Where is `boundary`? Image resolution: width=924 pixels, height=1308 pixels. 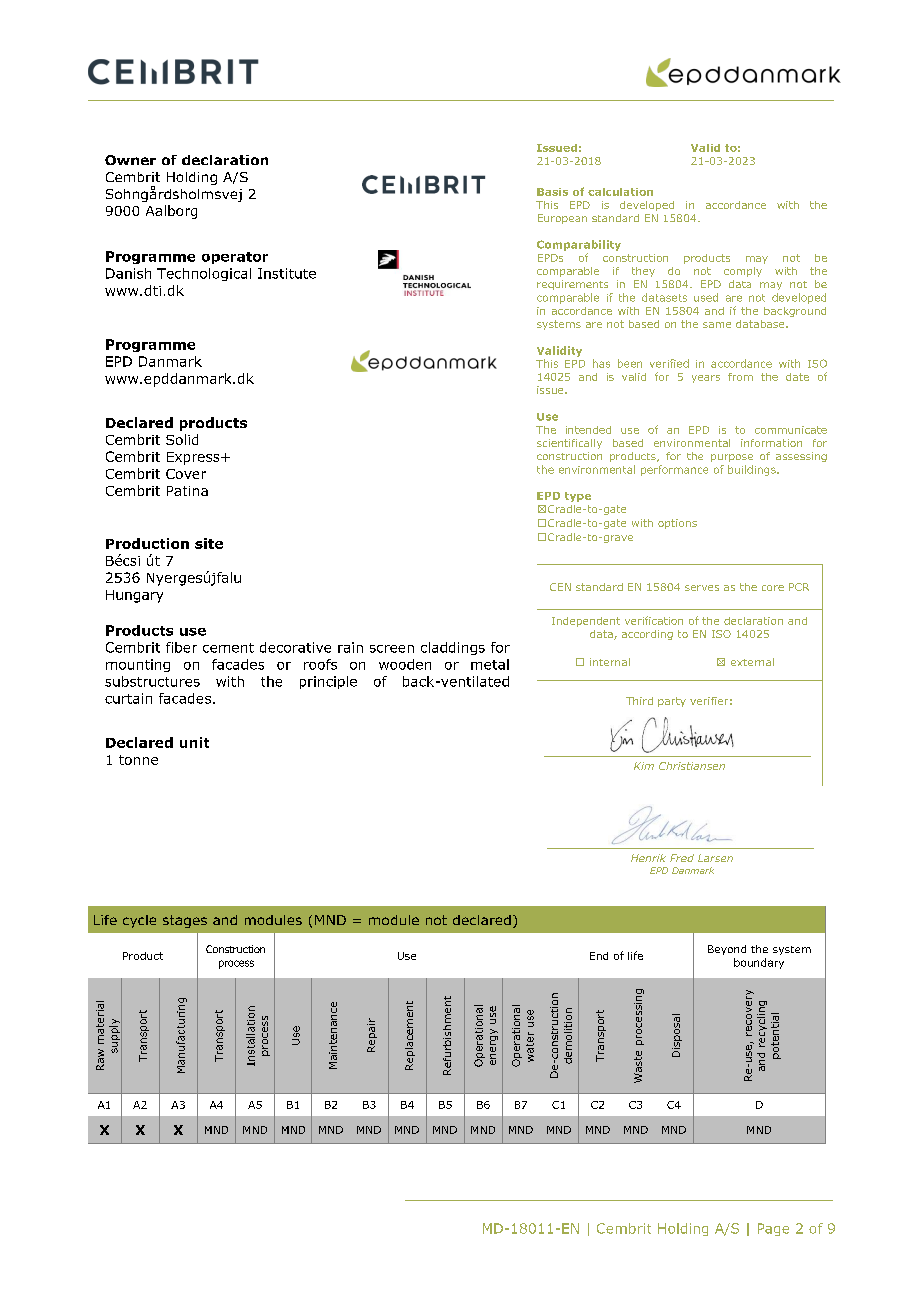
boundary is located at coordinates (759, 963).
